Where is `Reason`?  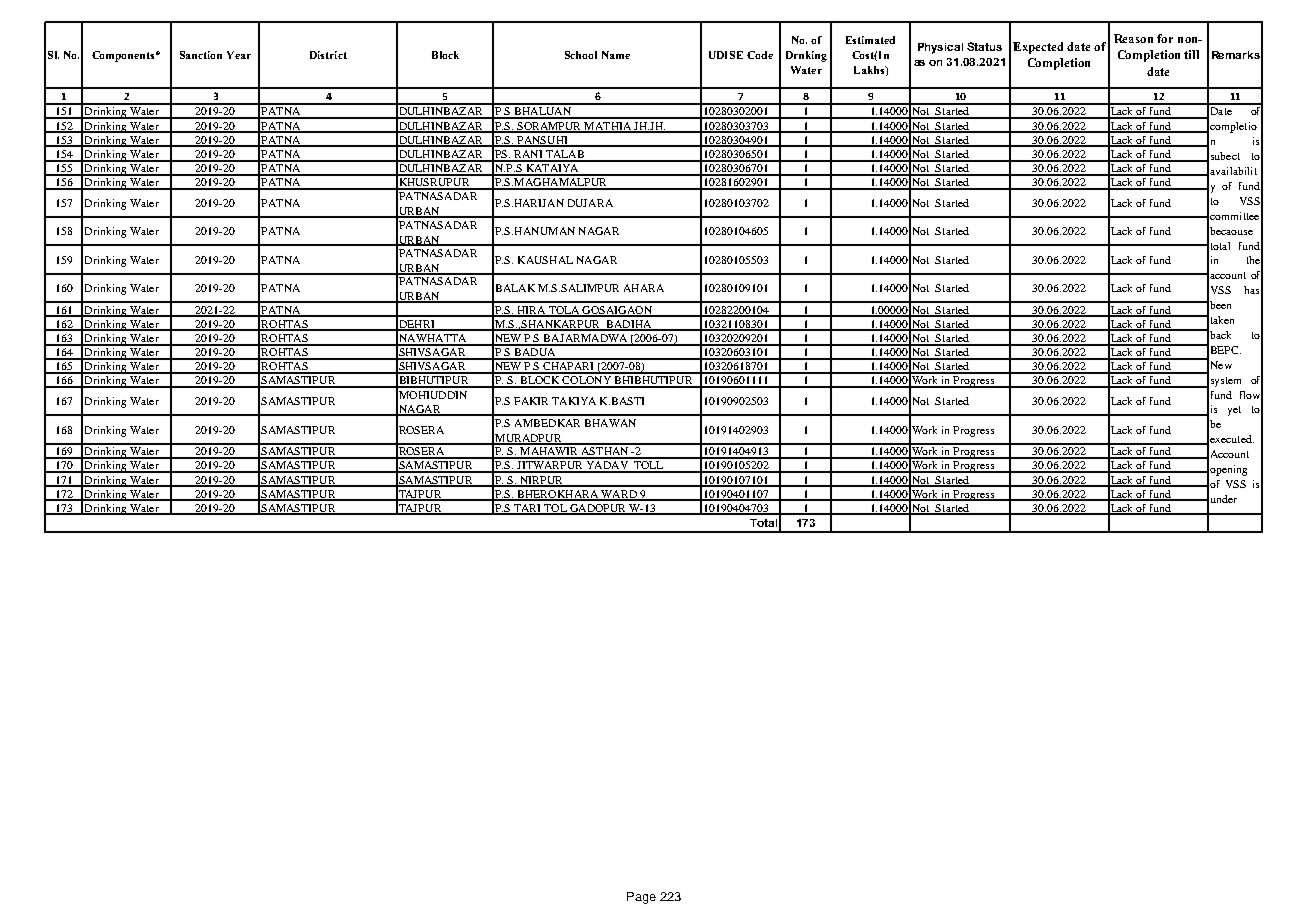 Reason is located at coordinates (1133, 38).
